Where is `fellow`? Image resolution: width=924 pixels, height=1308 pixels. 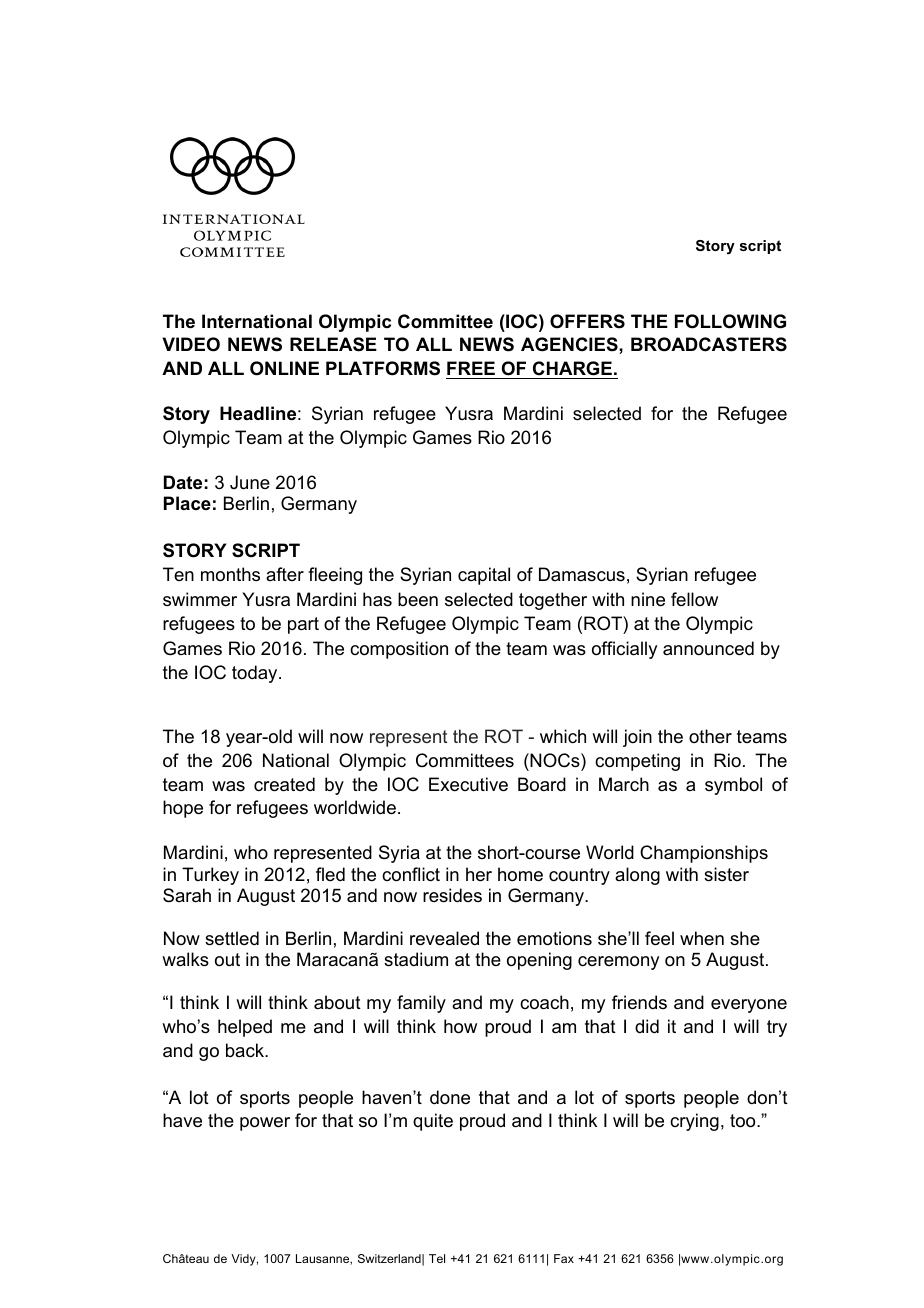 fellow is located at coordinates (694, 599).
